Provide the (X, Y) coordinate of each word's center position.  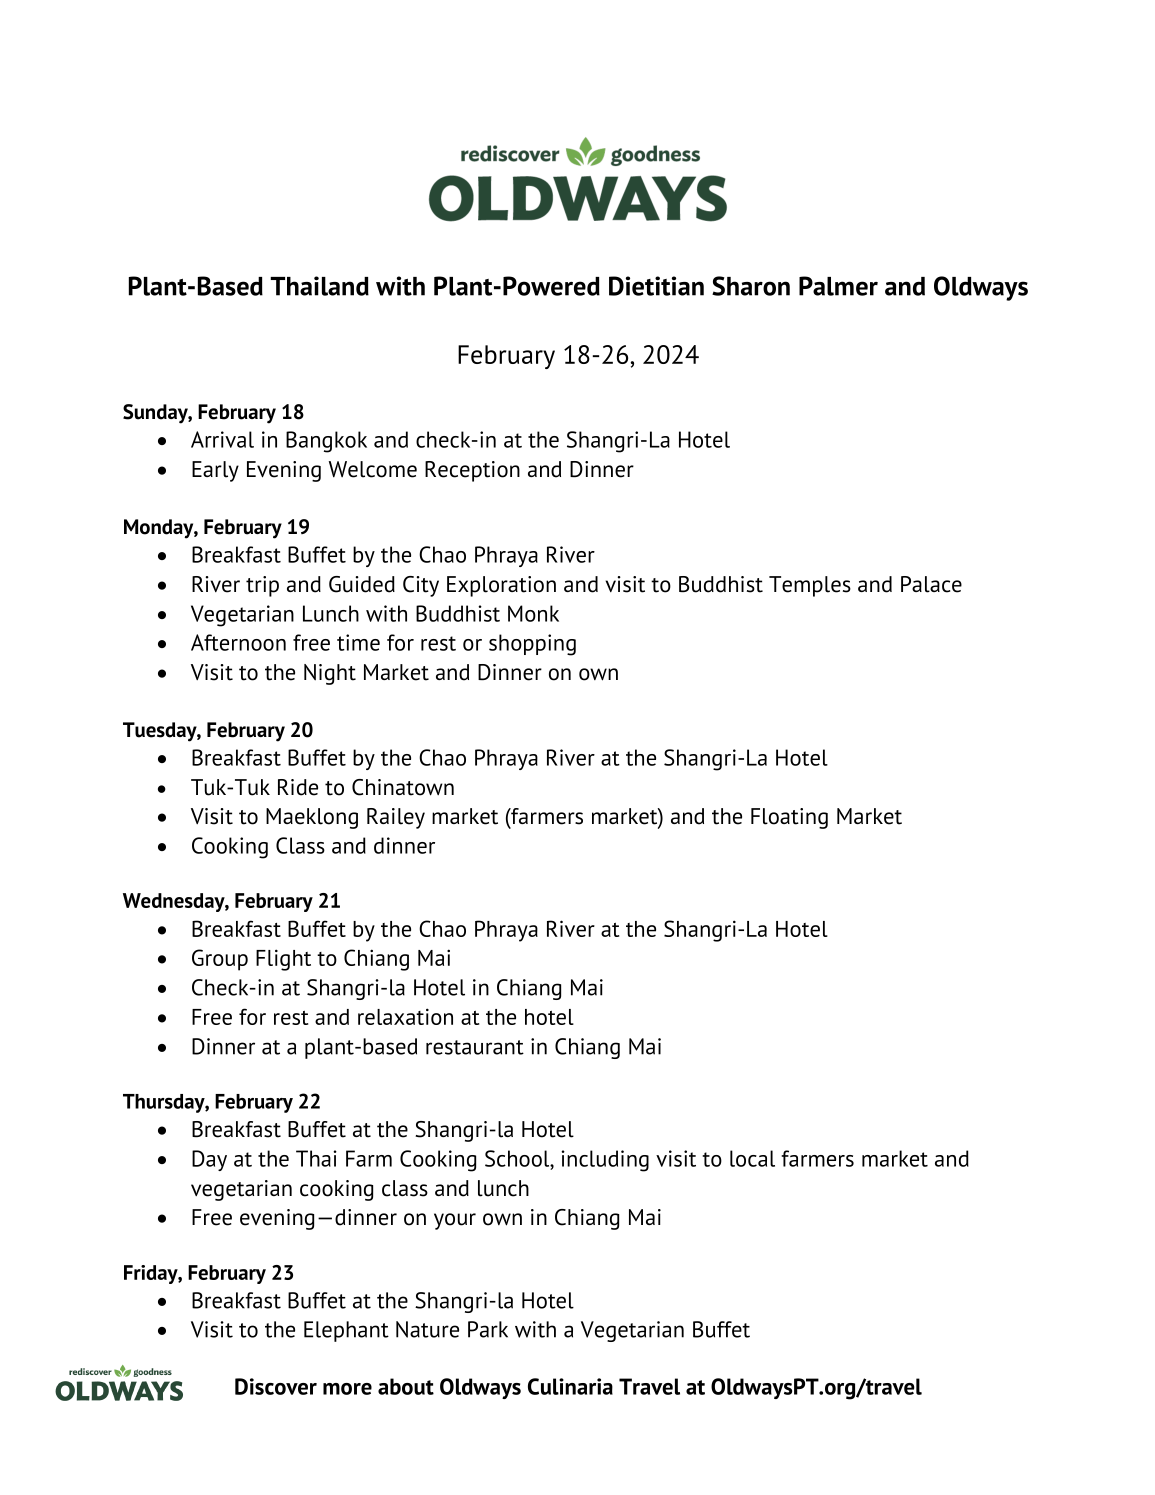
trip (262, 586)
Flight (283, 960)
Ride (298, 787)
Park (488, 1329)
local (752, 1158)
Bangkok (326, 442)
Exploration (501, 586)
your (455, 1221)
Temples (810, 586)
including (605, 1161)
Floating (789, 818)
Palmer (838, 286)
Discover (276, 1386)
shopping (532, 645)
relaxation (405, 1016)
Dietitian (656, 286)
